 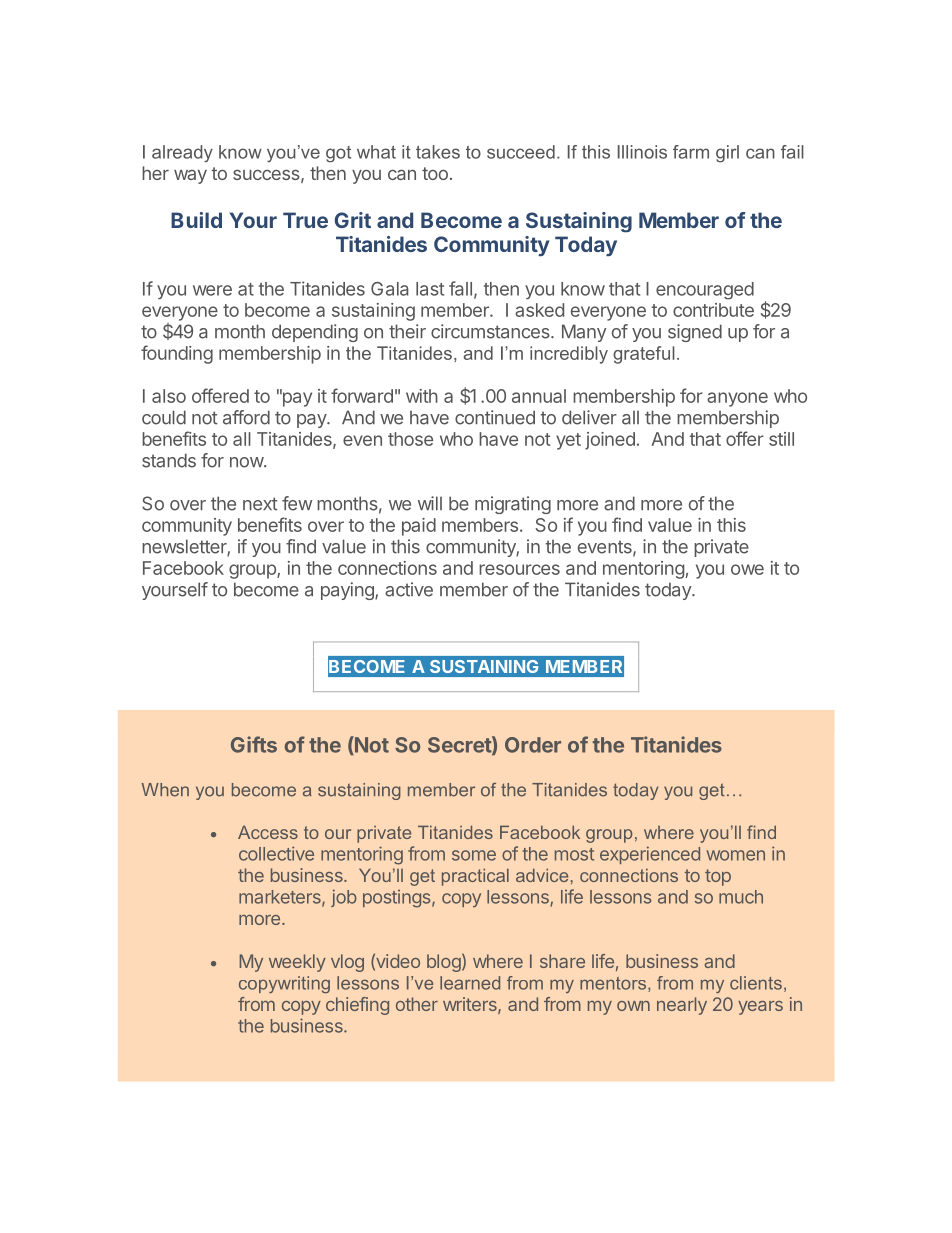 I want to click on afford, so click(x=246, y=417).
